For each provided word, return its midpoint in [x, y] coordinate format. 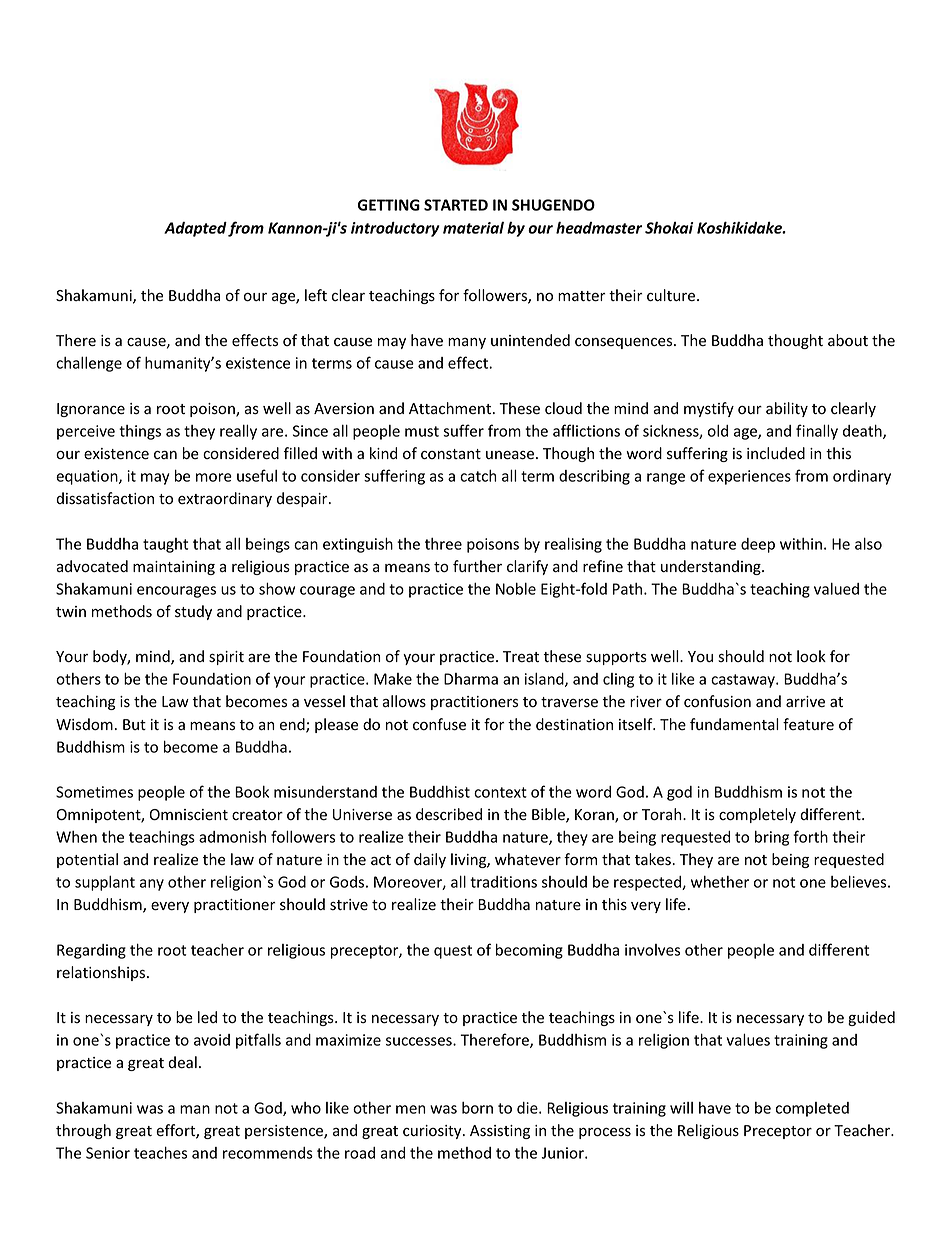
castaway [744, 681]
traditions [503, 882]
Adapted [195, 229]
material [473, 228]
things [140, 432]
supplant [105, 883]
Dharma [471, 679]
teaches [160, 1152]
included [776, 453]
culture [672, 295]
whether [720, 882]
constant [451, 454]
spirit [226, 658]
